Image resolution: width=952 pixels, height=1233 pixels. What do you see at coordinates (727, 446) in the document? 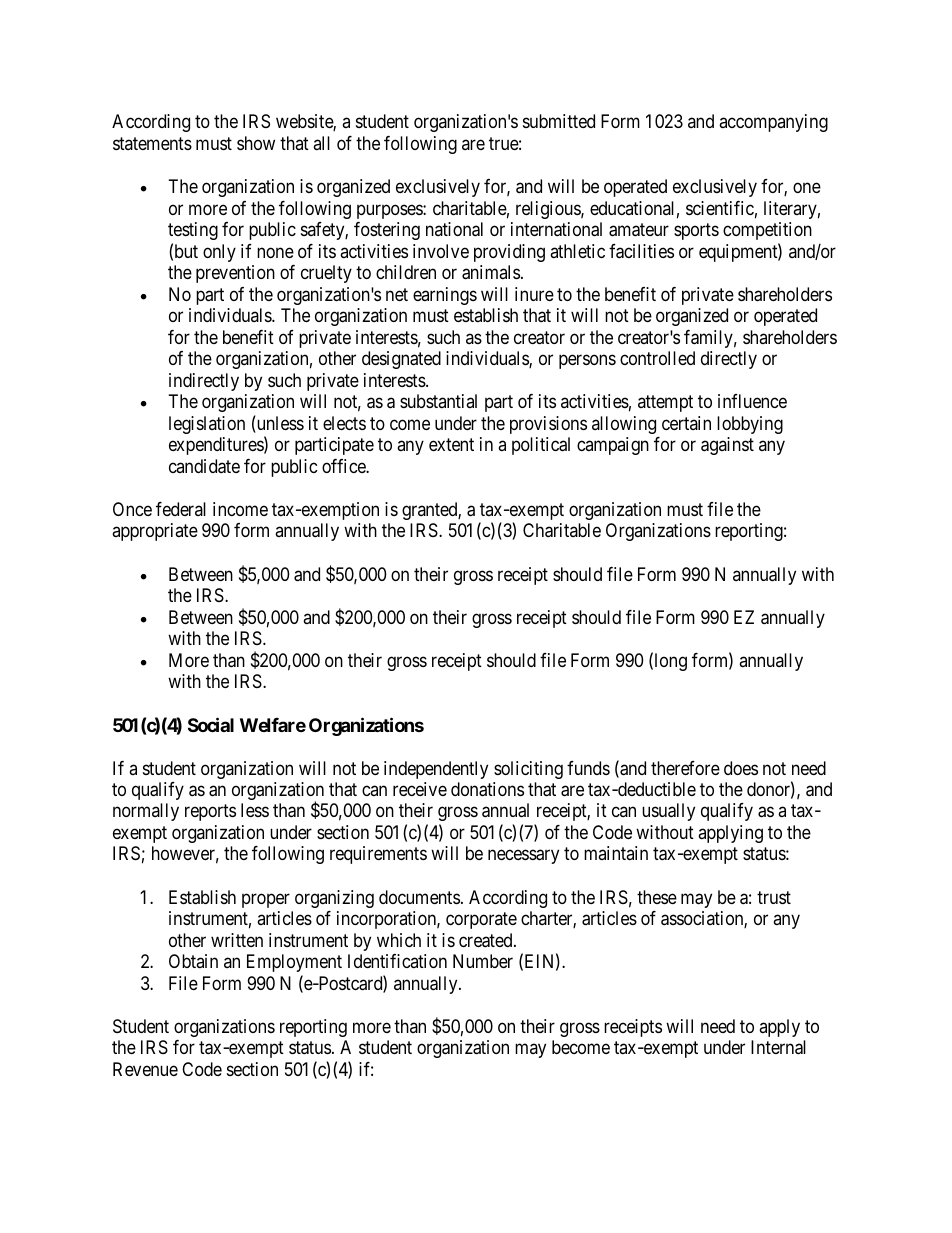
I see `against` at bounding box center [727, 446].
